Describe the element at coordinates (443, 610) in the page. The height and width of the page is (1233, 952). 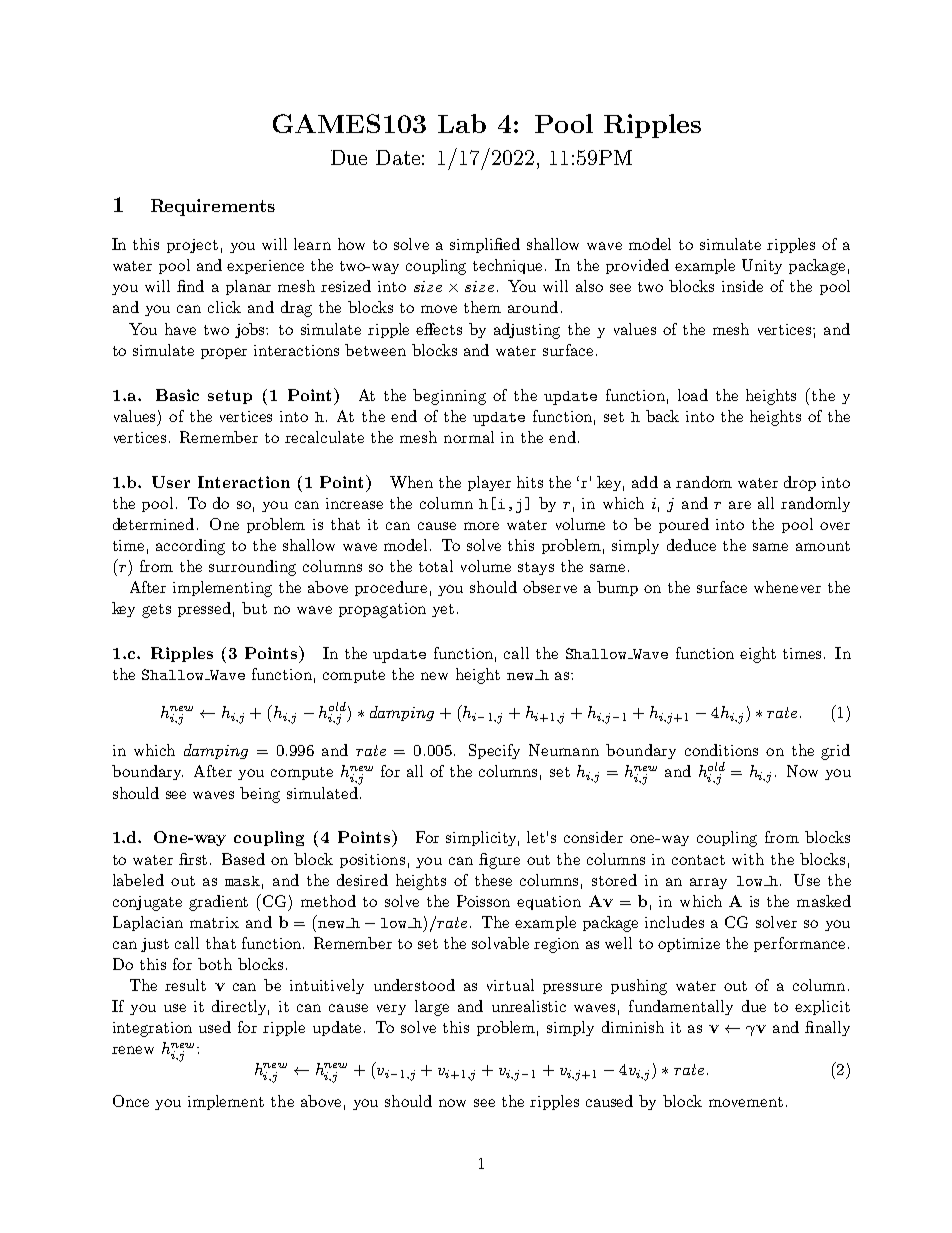
I see `yet` at that location.
